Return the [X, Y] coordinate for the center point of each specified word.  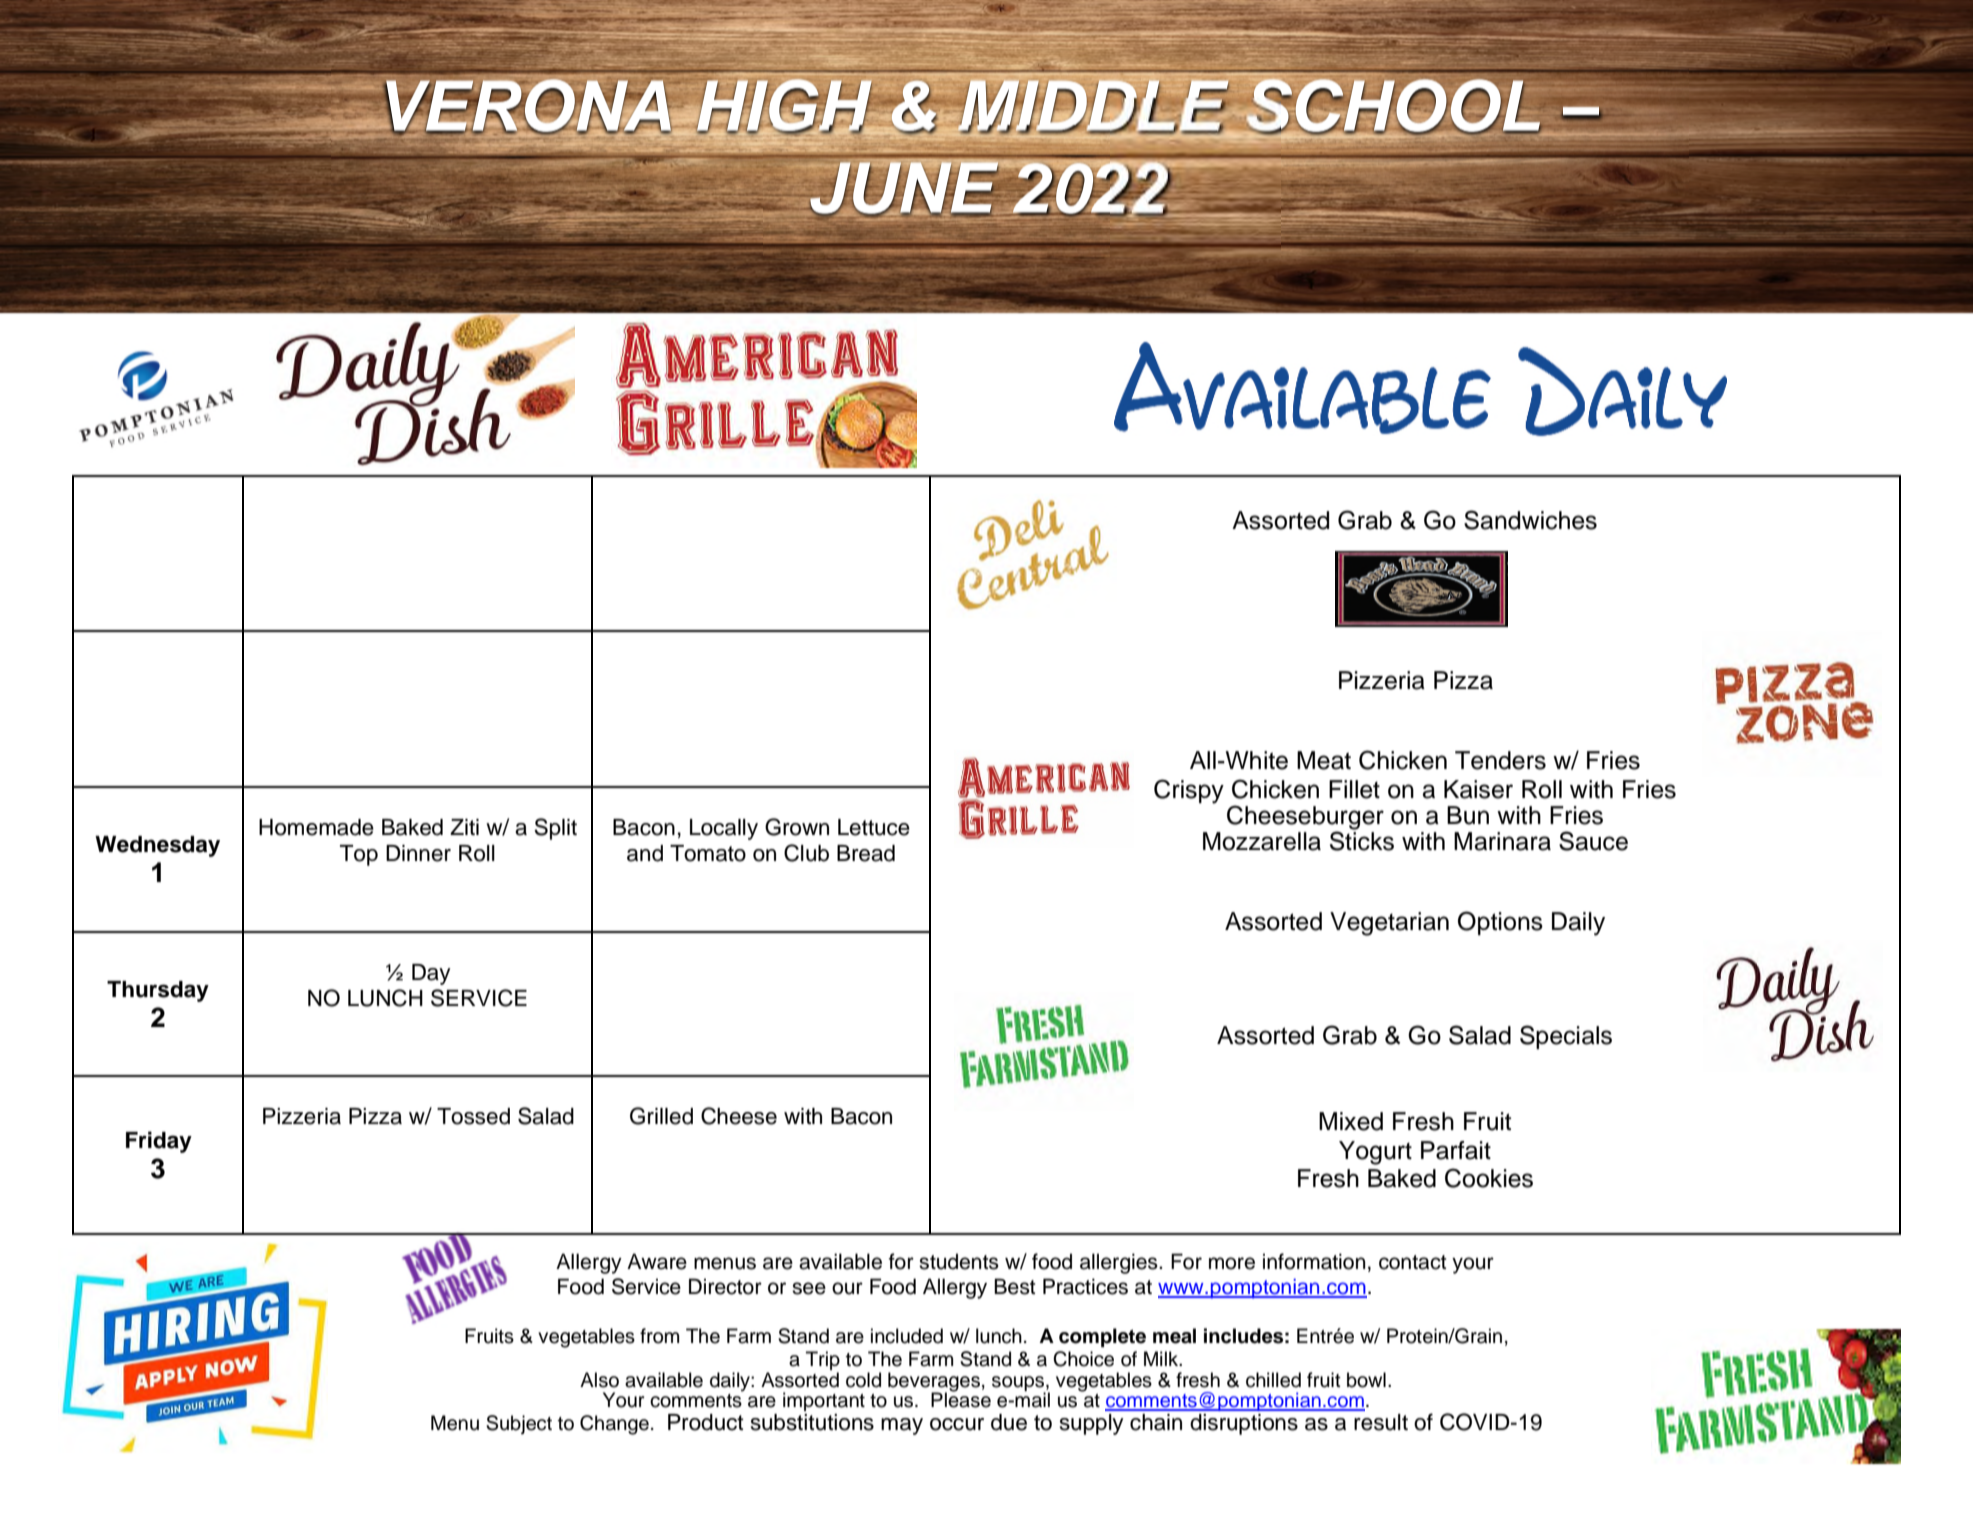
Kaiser [1478, 789]
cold [863, 1380]
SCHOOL [1394, 106]
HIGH [785, 106]
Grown [797, 827]
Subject [519, 1424]
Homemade [316, 827]
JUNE [904, 188]
